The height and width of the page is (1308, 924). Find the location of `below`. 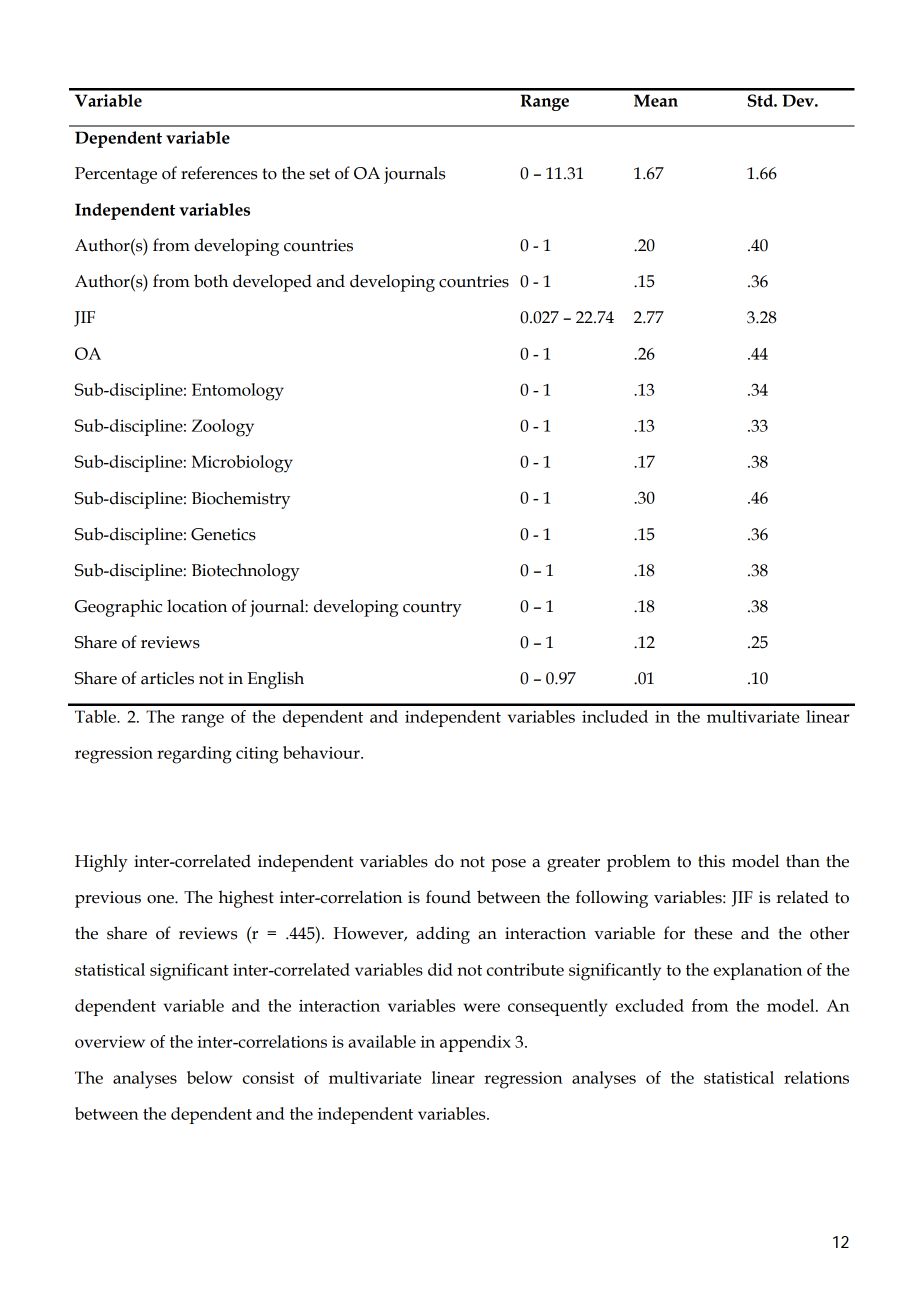

below is located at coordinates (209, 1077).
